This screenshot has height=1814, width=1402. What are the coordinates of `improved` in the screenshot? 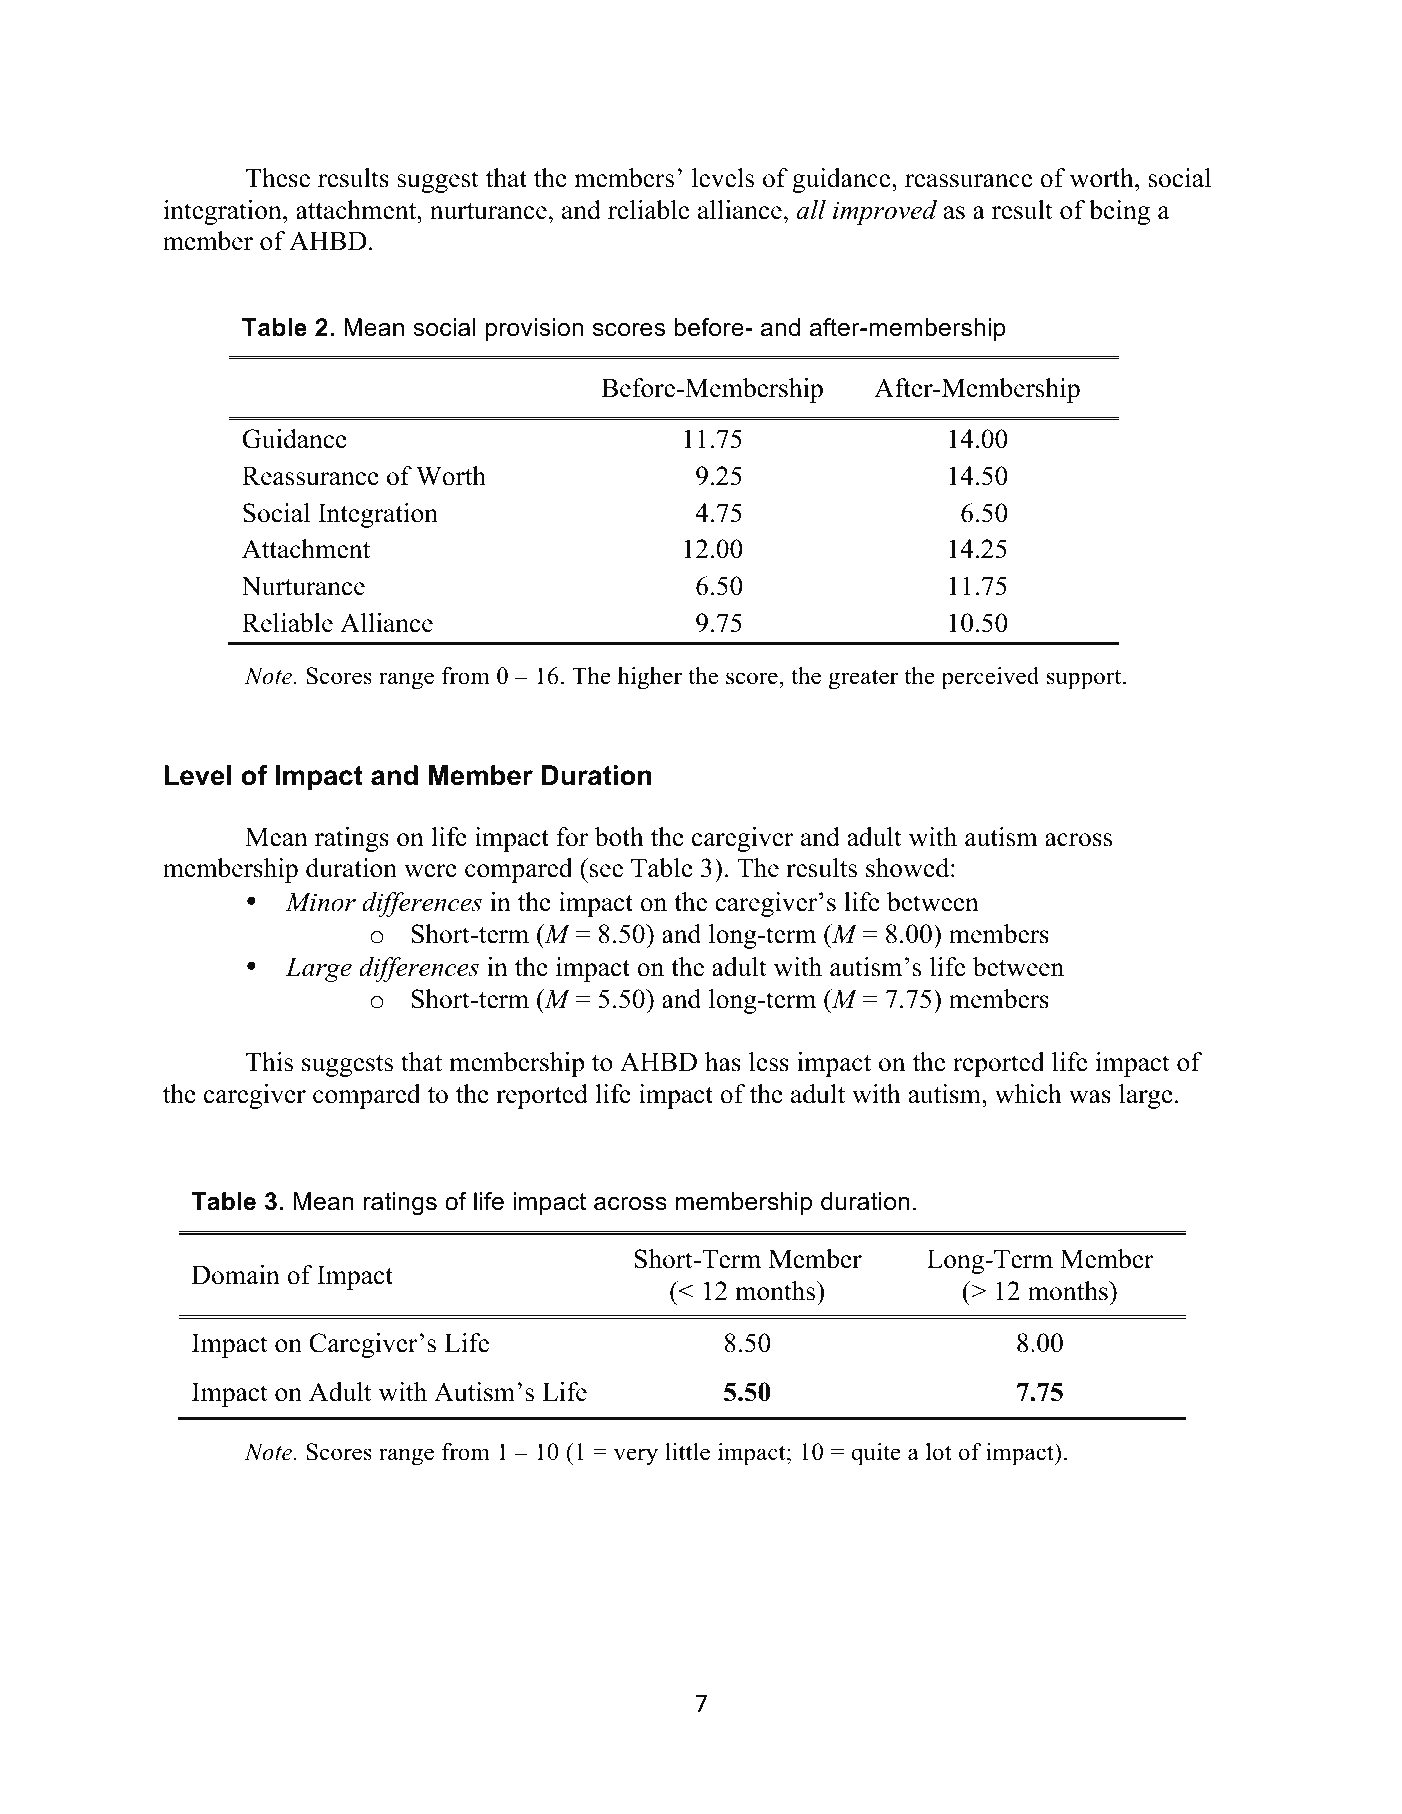 It's located at (885, 212).
